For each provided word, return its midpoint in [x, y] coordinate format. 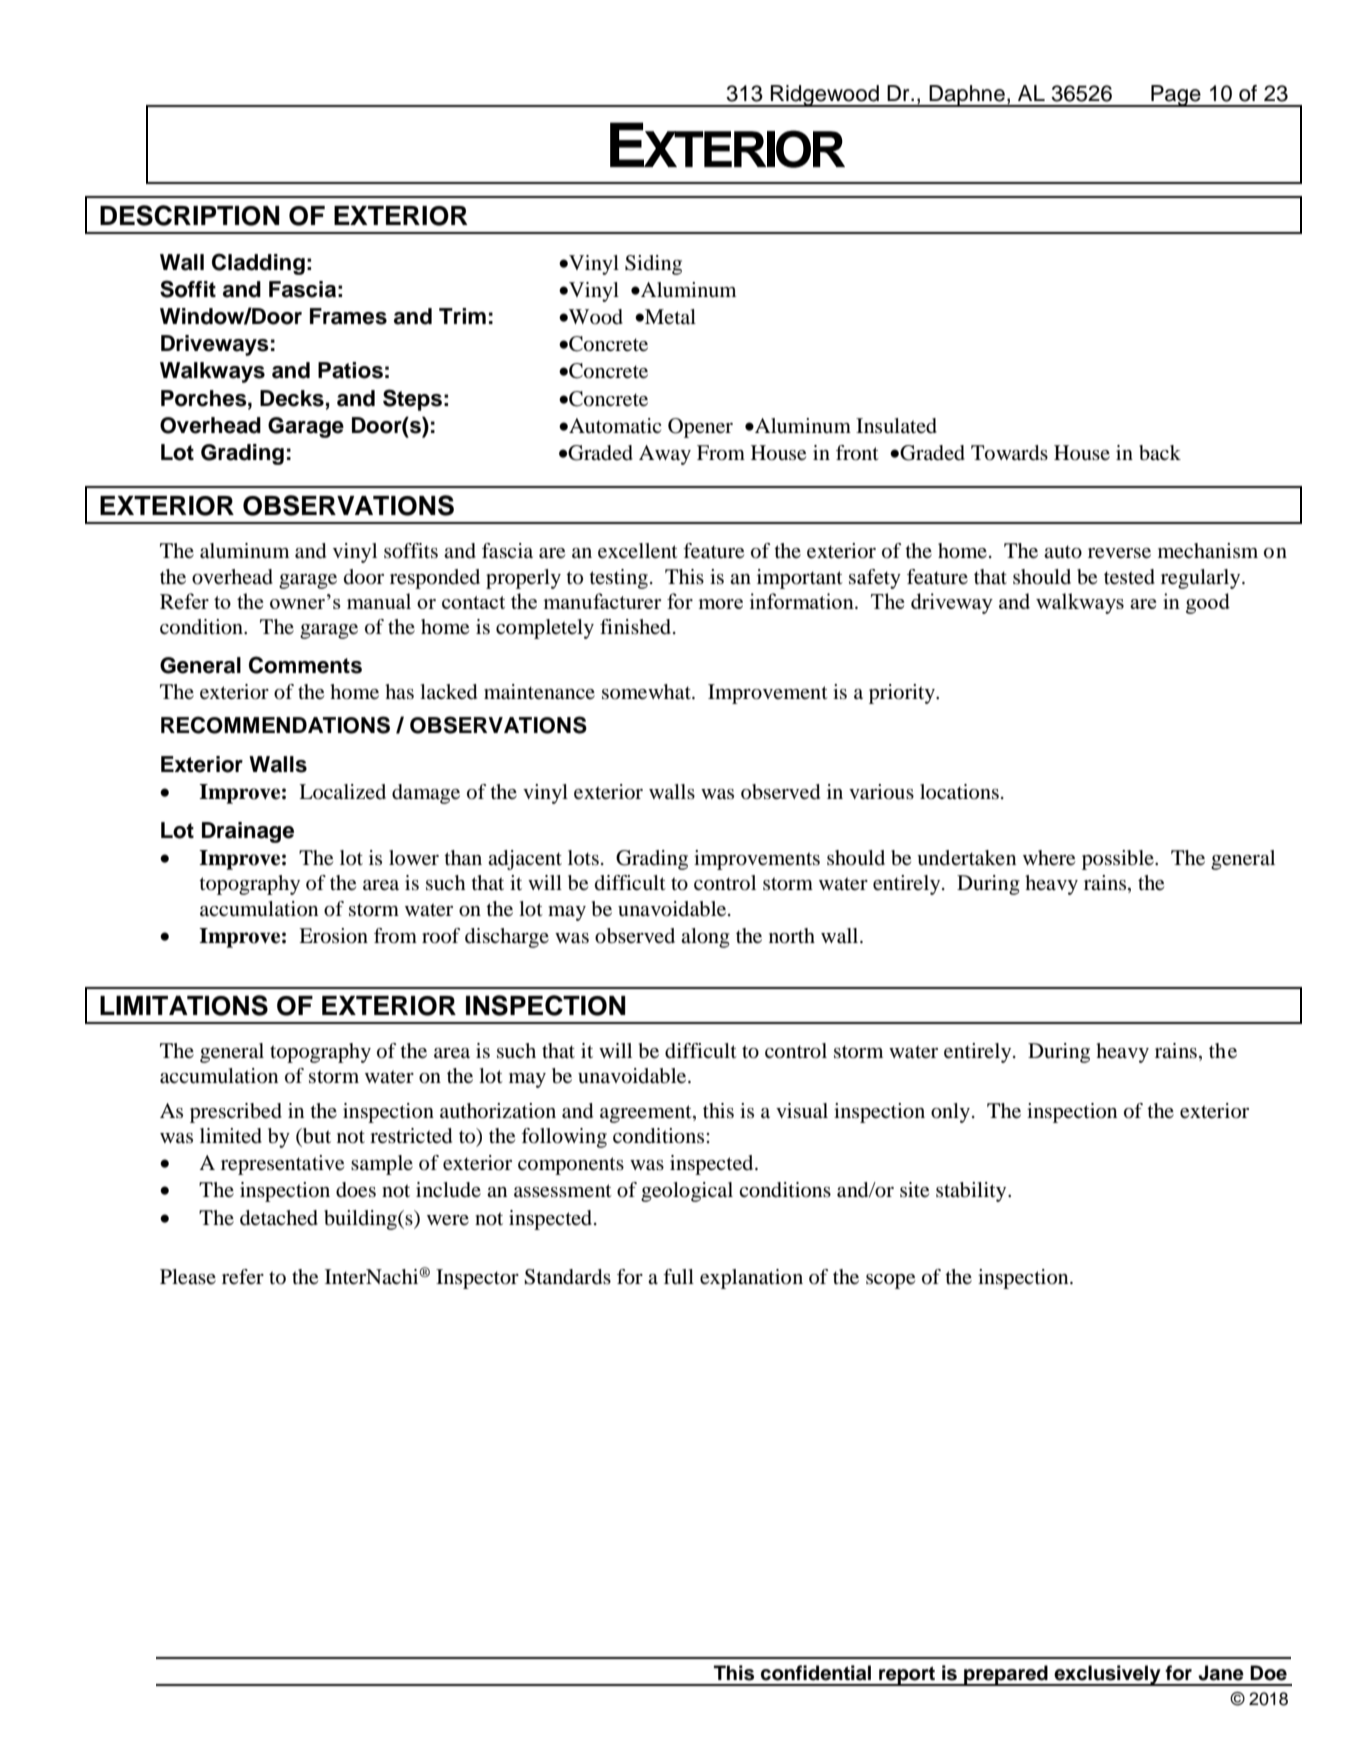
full [678, 1277]
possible [1119, 860]
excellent [638, 551]
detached [279, 1218]
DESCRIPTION [190, 215]
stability [972, 1192]
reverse [1119, 553]
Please [188, 1277]
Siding [653, 265]
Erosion [333, 936]
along [705, 938]
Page [1176, 96]
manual [379, 601]
